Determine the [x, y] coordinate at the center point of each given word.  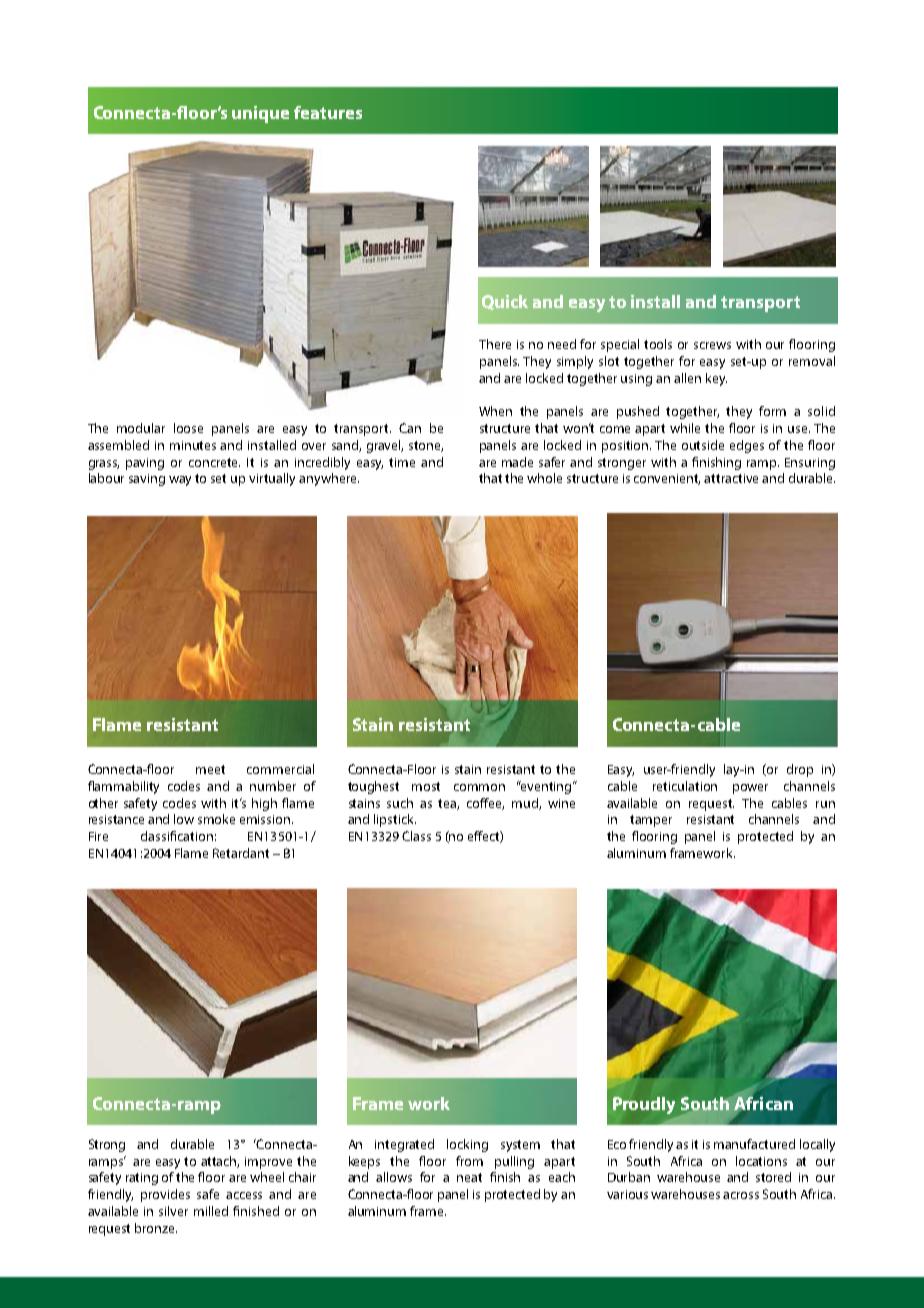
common [479, 787]
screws [712, 345]
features [328, 112]
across [741, 1195]
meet [210, 769]
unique [260, 114]
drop [800, 770]
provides [165, 1195]
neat [469, 1177]
